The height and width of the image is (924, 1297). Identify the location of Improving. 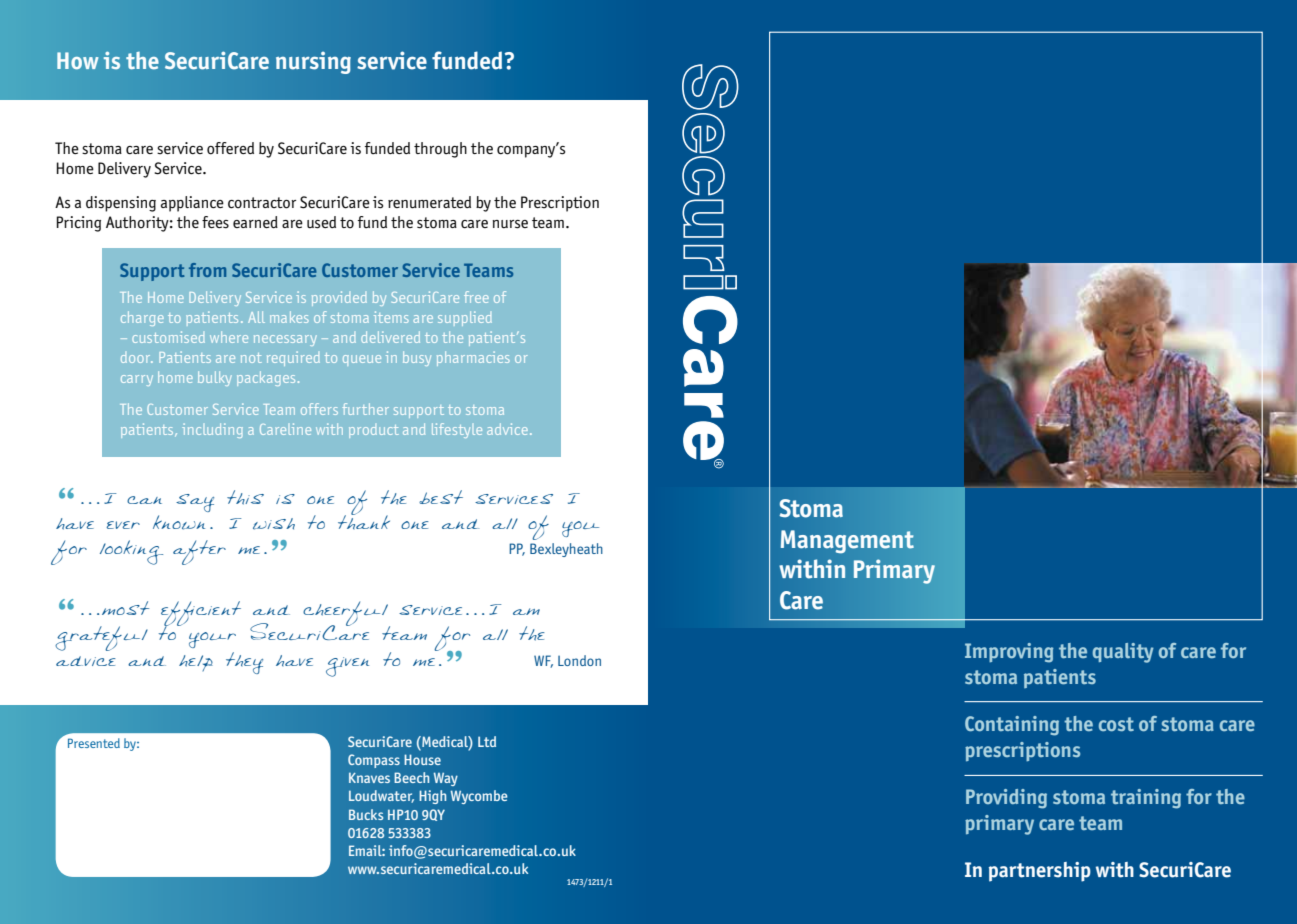
(1009, 653).
